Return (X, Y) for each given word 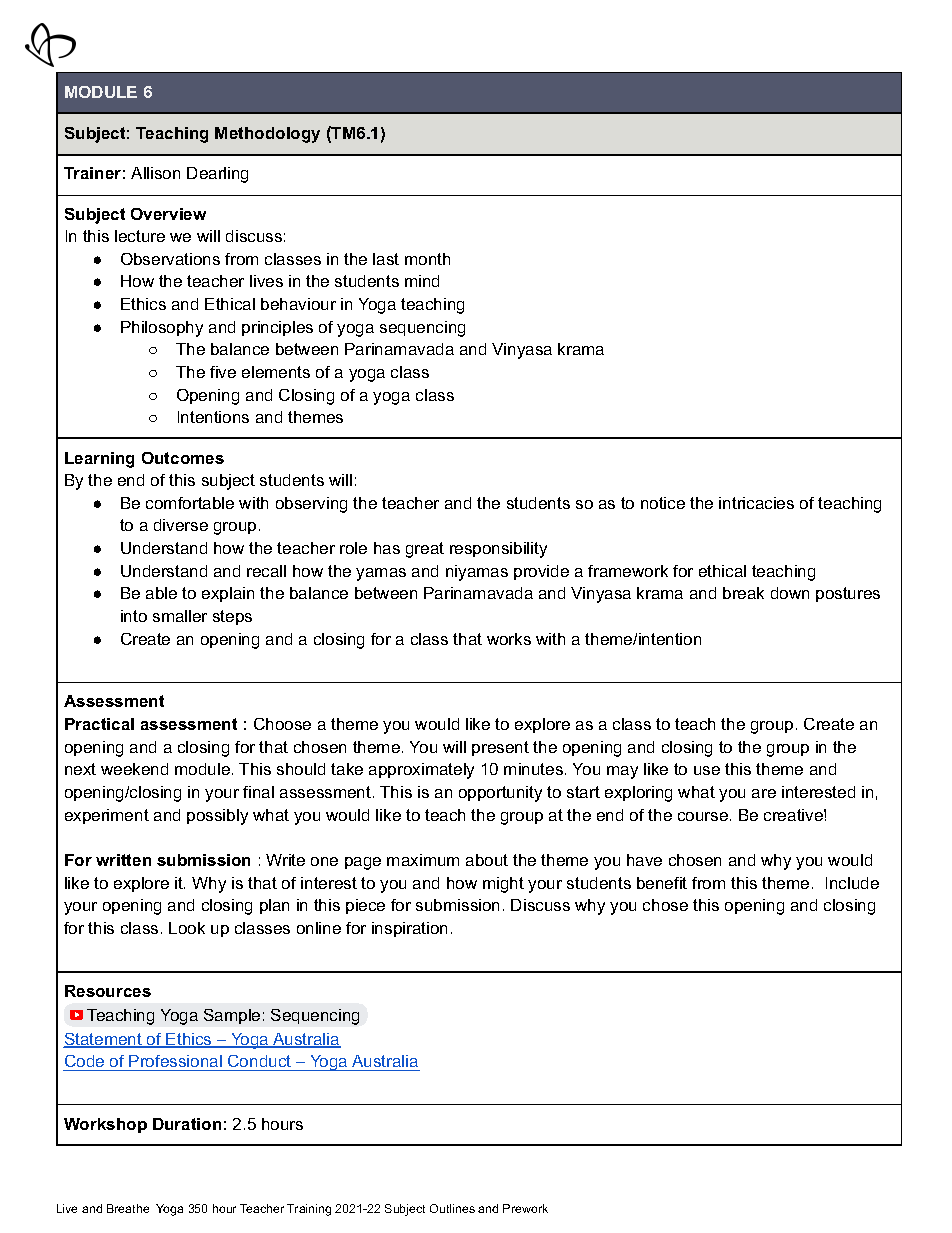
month (427, 259)
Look (187, 928)
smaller (180, 616)
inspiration (409, 929)
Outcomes (183, 458)
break (743, 593)
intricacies (756, 503)
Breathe (128, 1208)
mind (422, 281)
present (500, 748)
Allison (155, 173)
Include (852, 883)
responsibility (498, 550)
